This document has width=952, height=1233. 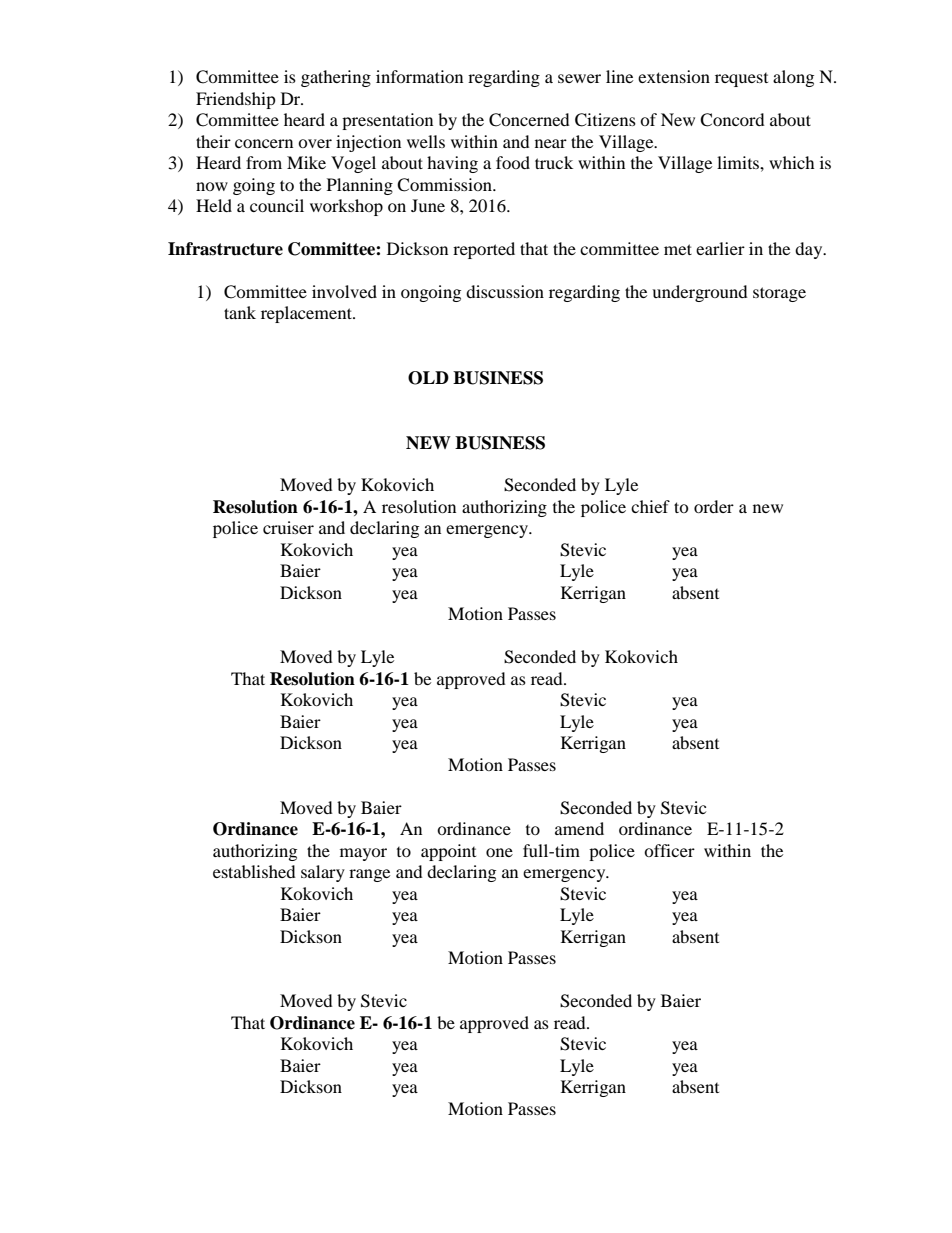 What do you see at coordinates (236, 100) in the document?
I see `Friendship` at bounding box center [236, 100].
